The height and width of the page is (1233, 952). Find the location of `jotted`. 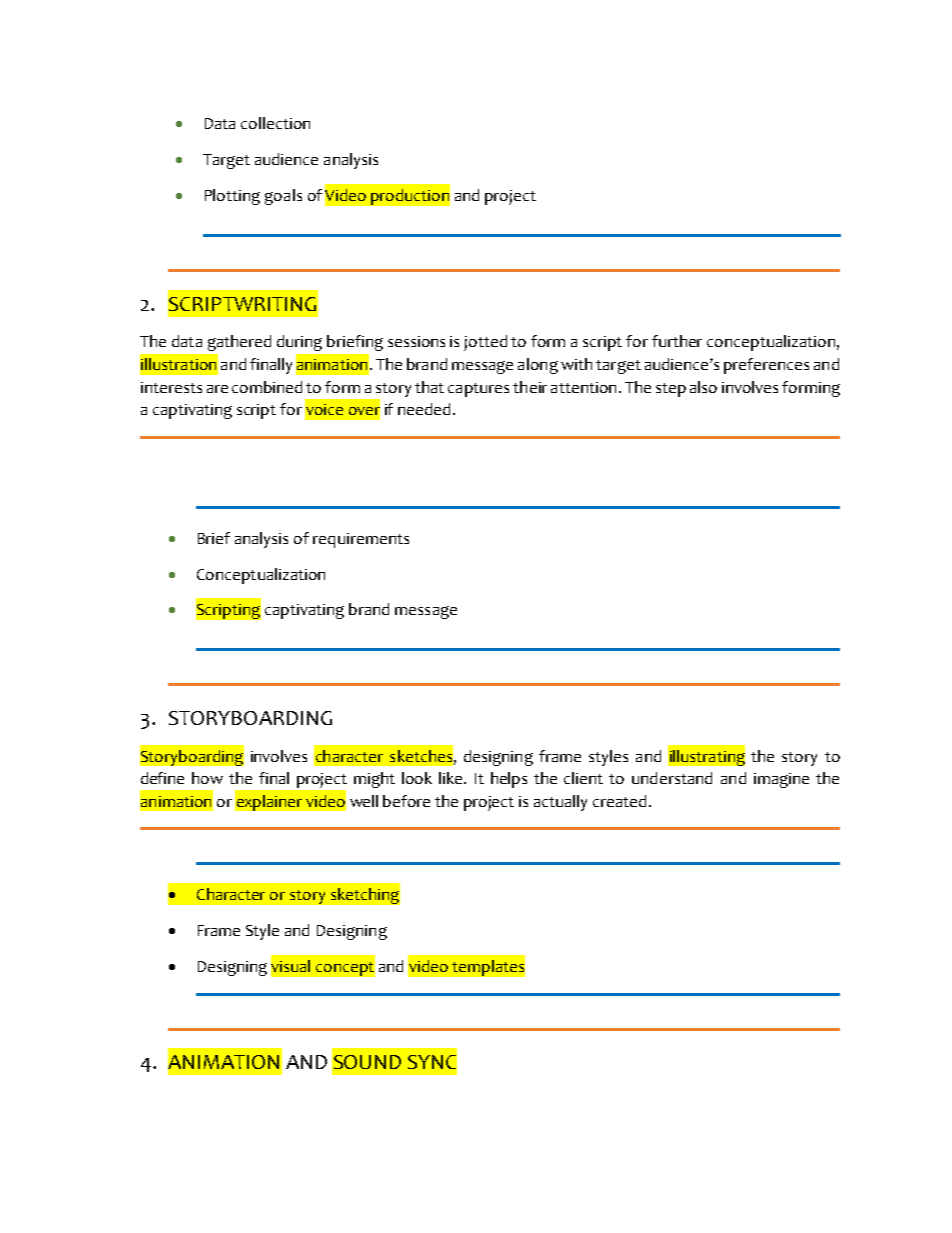

jotted is located at coordinates (485, 343).
